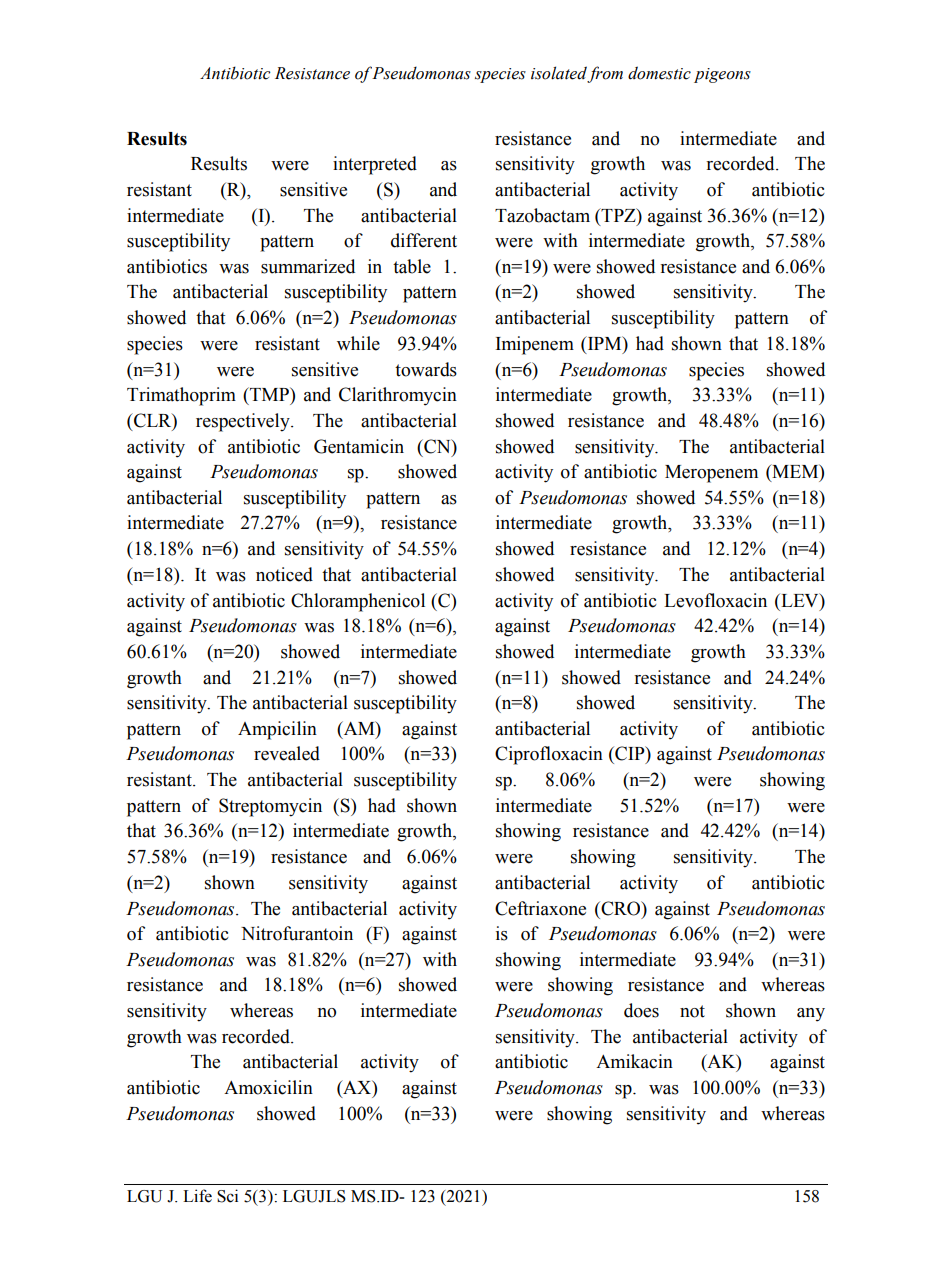 The image size is (952, 1270). I want to click on respectively, so click(244, 422).
